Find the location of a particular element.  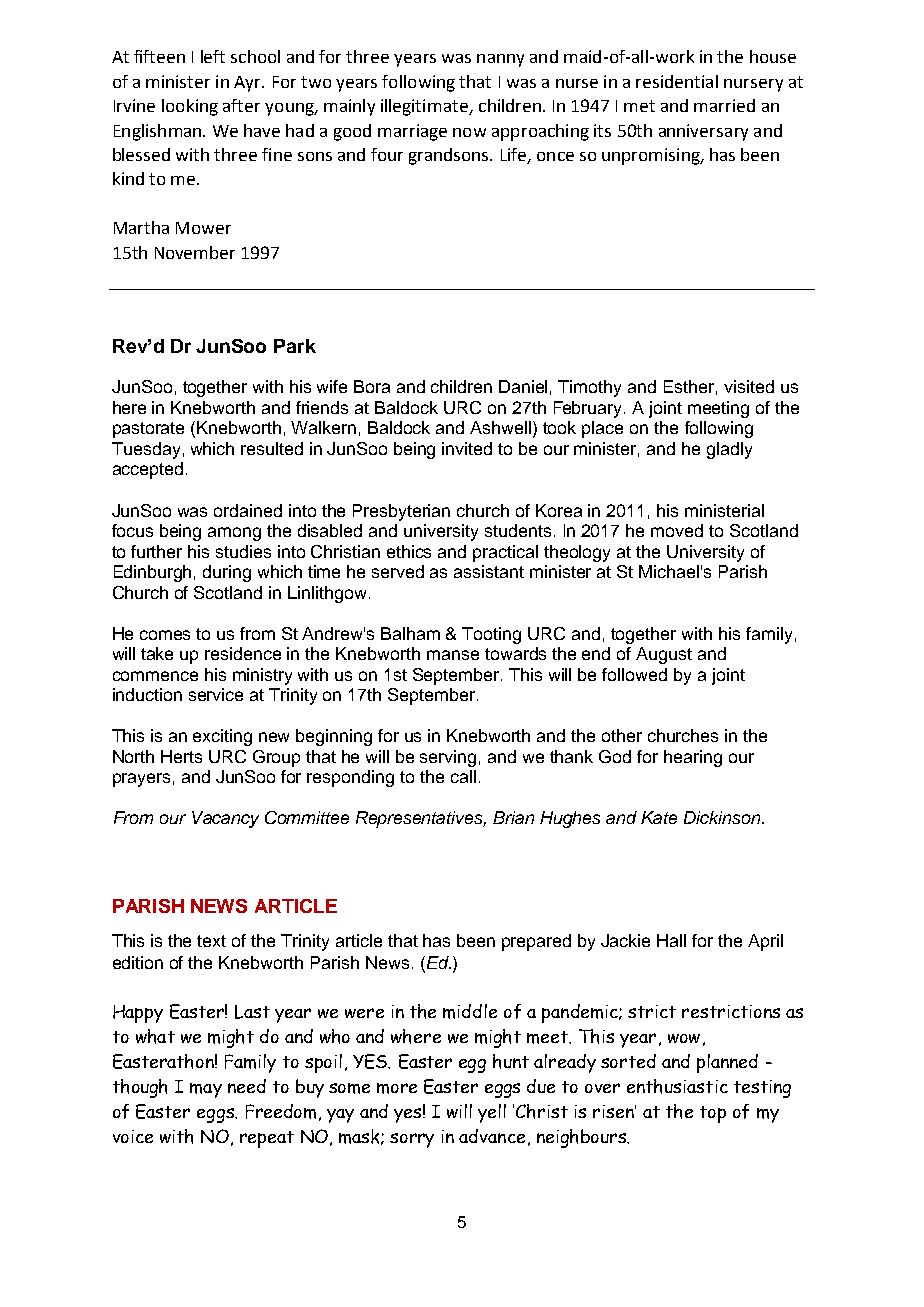

Representatives is located at coordinates (421, 819).
